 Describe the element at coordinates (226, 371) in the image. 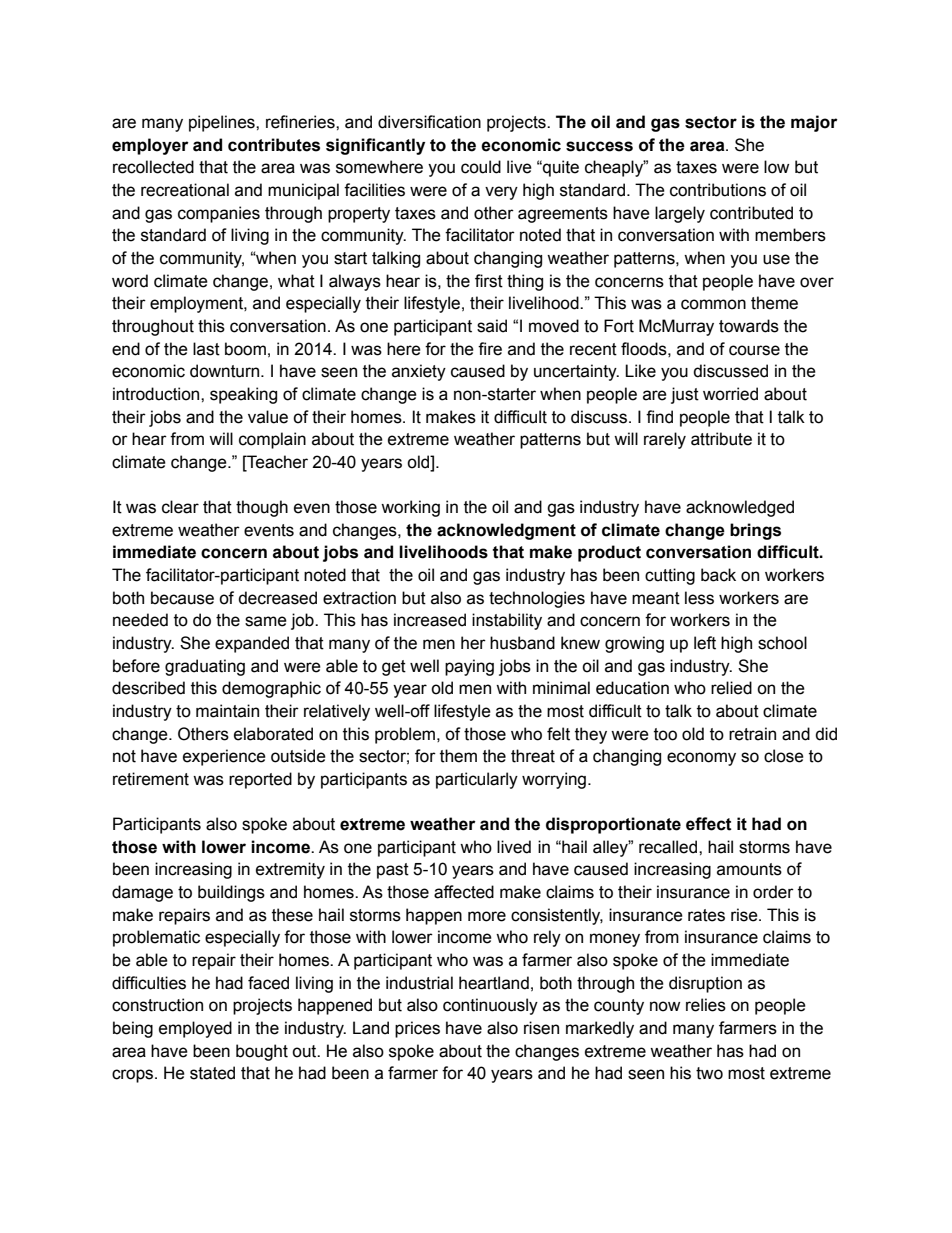

I see `downturn` at that location.
